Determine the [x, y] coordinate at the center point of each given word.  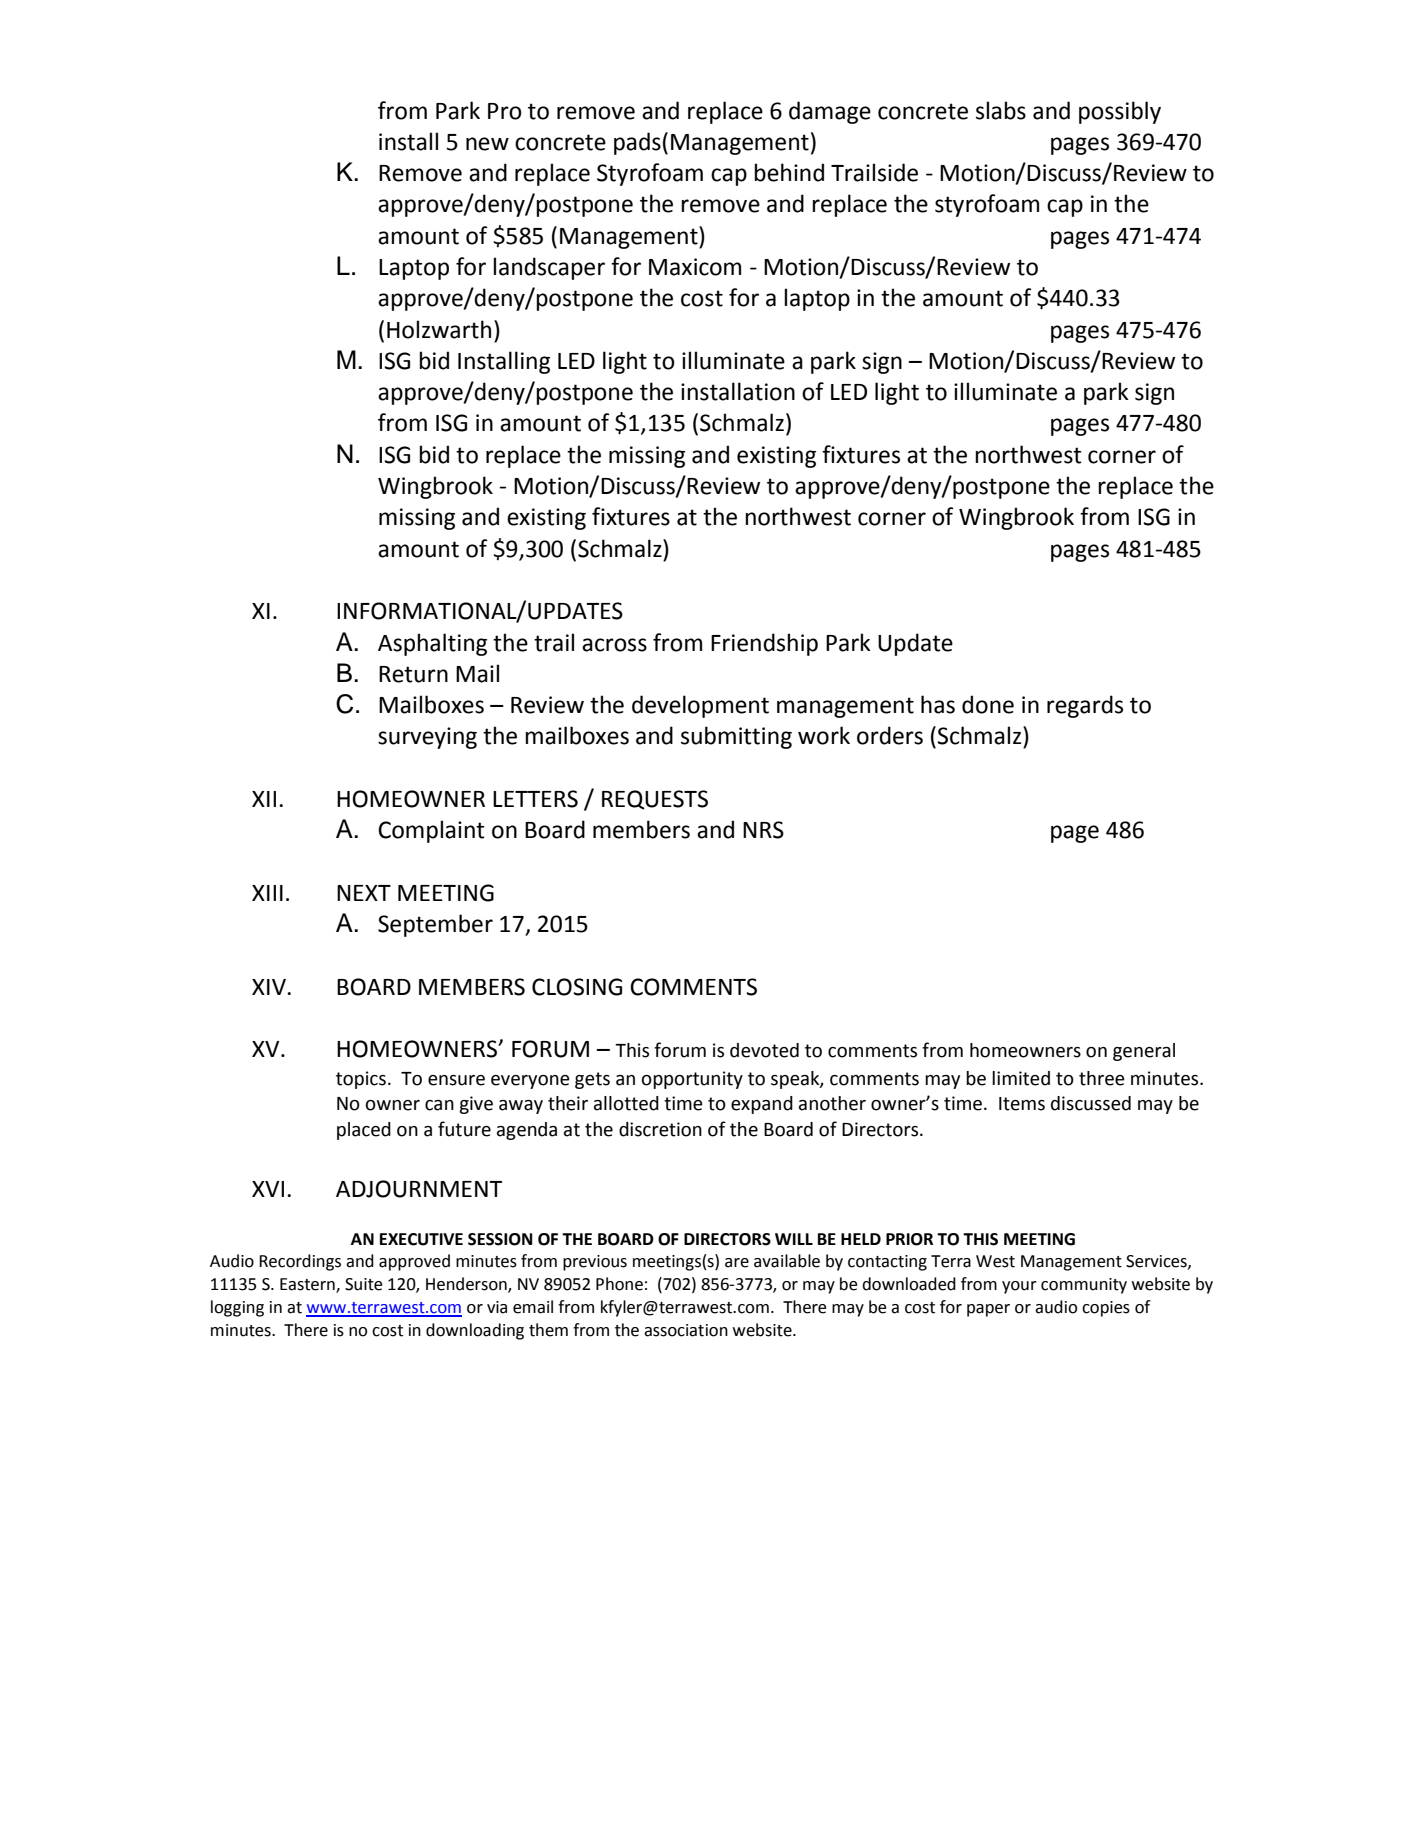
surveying [427, 738]
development [700, 706]
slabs [1001, 110]
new [487, 144]
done [988, 704]
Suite [364, 1284]
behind [789, 172]
